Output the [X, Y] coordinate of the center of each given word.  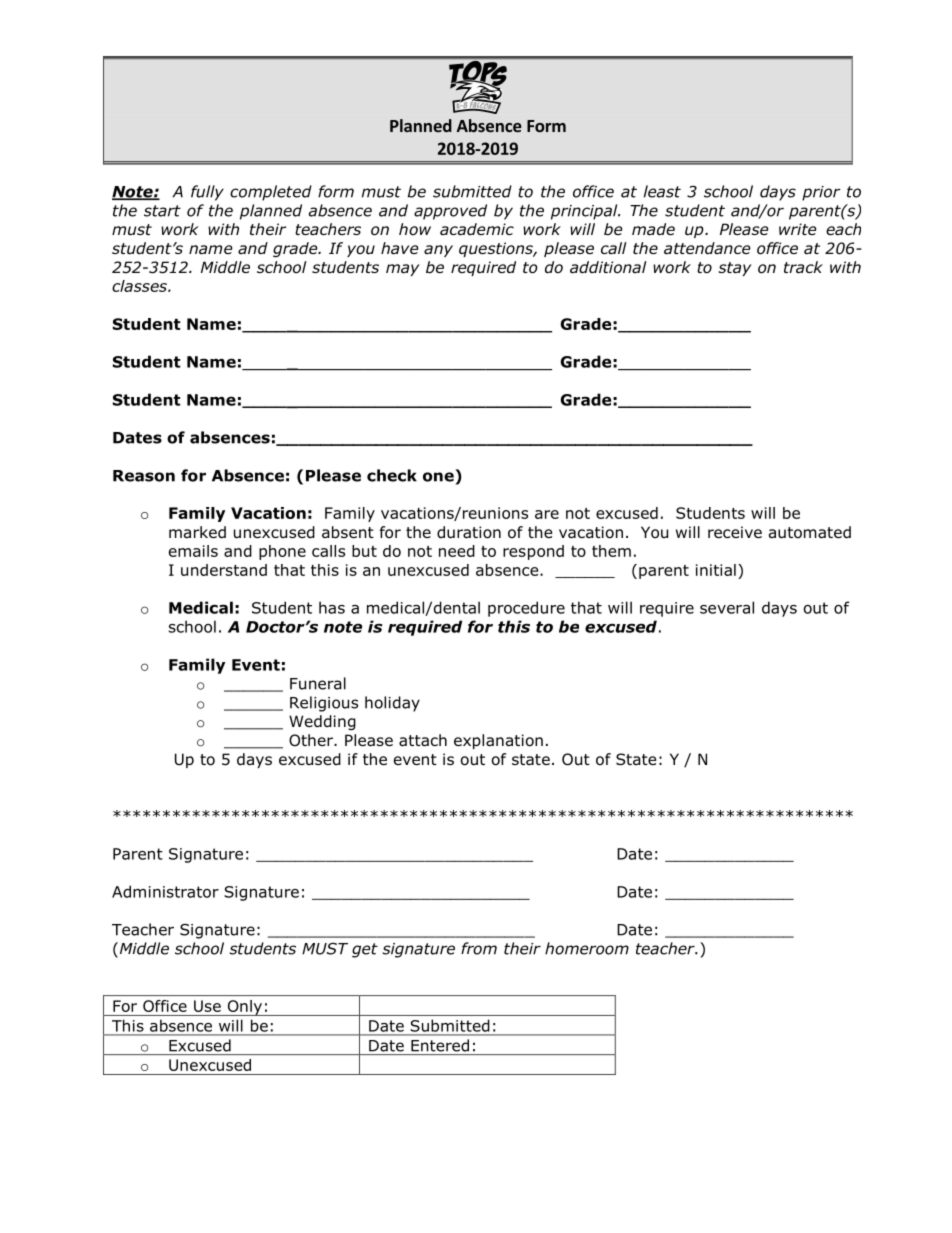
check [392, 475]
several [727, 607]
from [479, 948]
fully [207, 193]
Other [312, 740]
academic [477, 229]
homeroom [587, 948]
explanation [498, 741]
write [798, 229]
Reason [144, 476]
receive [735, 532]
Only [245, 1008]
